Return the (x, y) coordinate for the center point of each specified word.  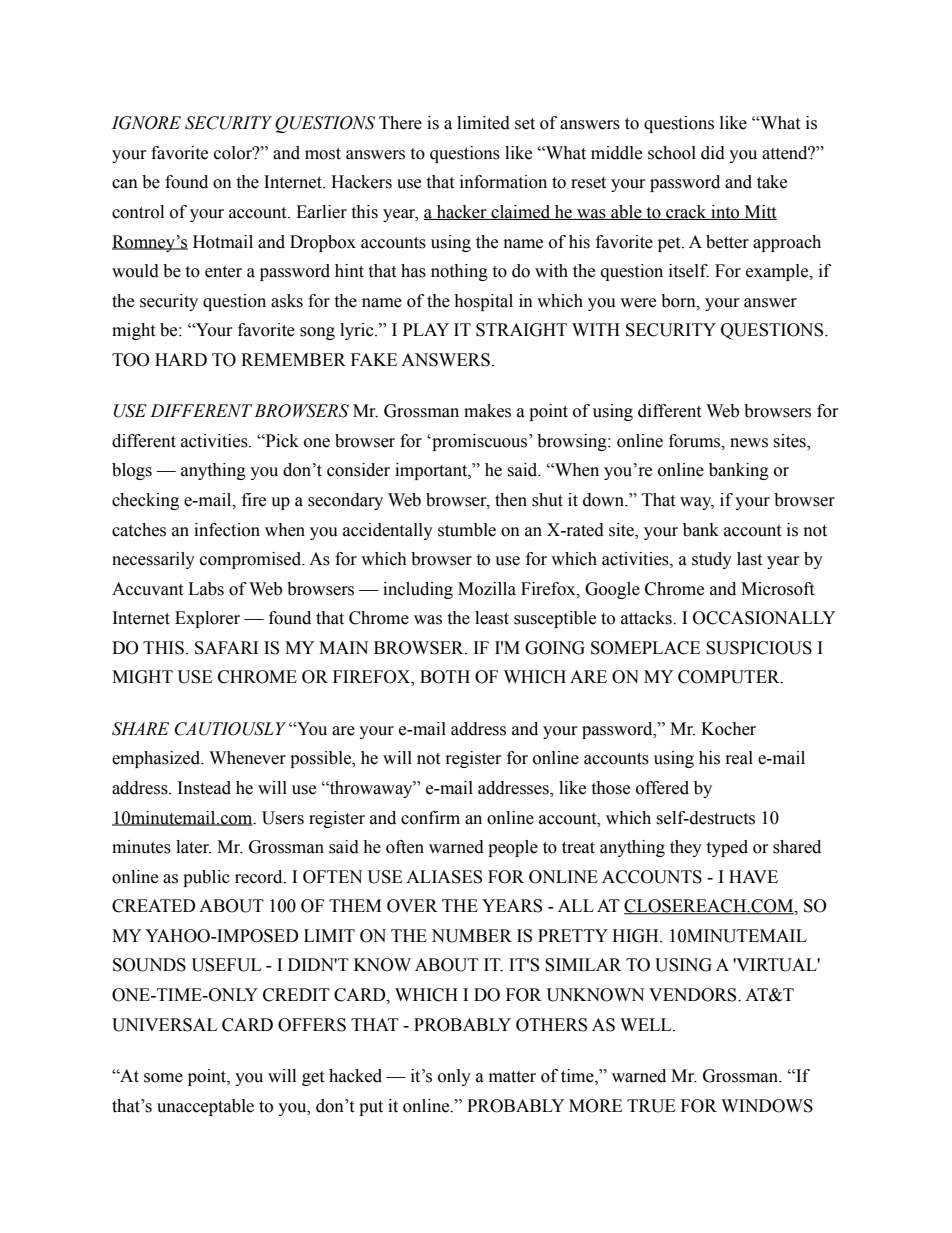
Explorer (207, 619)
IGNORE (146, 123)
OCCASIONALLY (764, 618)
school (672, 153)
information (503, 182)
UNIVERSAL (164, 1025)
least (492, 618)
